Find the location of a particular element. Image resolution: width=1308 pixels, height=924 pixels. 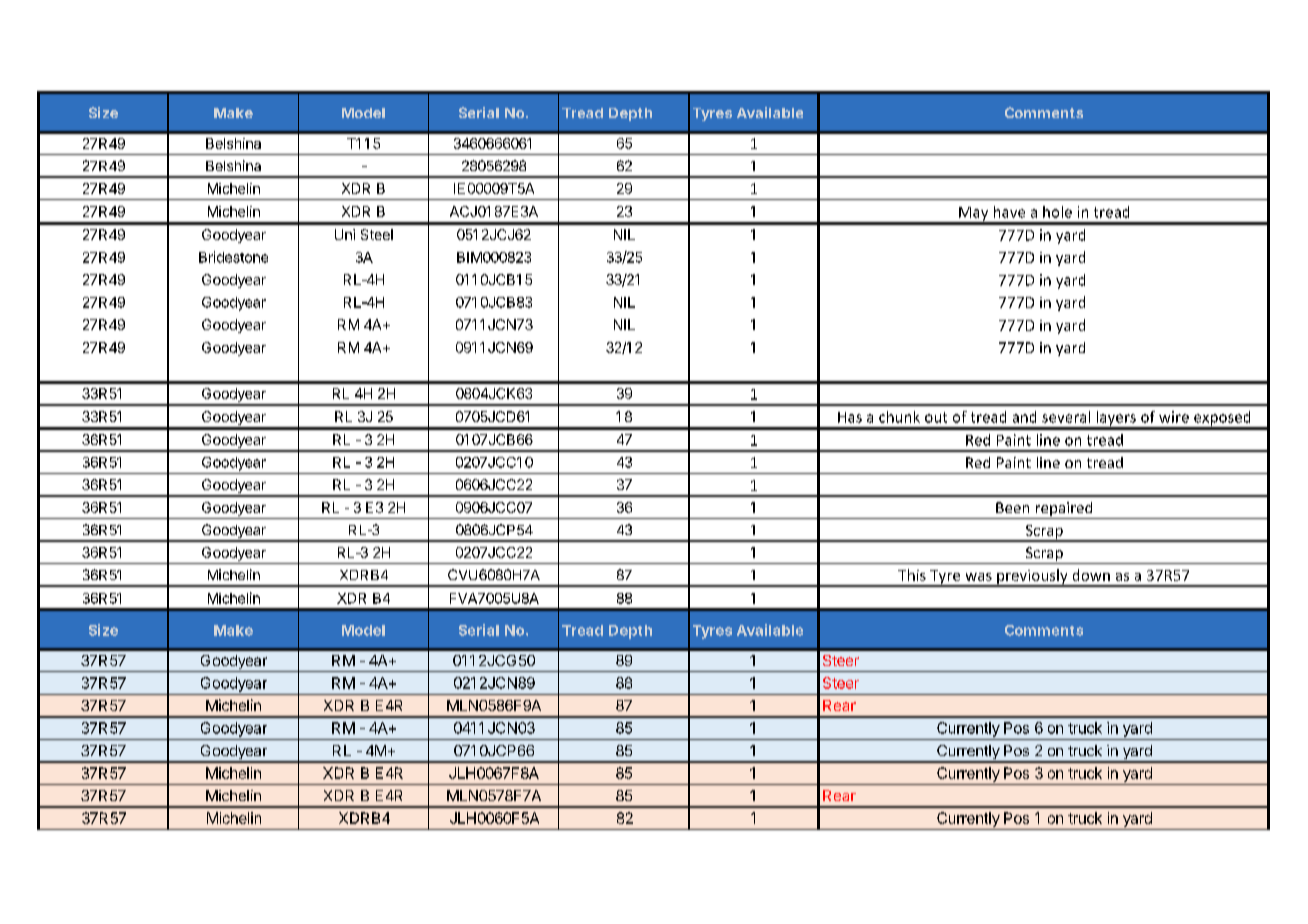

chunk is located at coordinates (899, 417).
